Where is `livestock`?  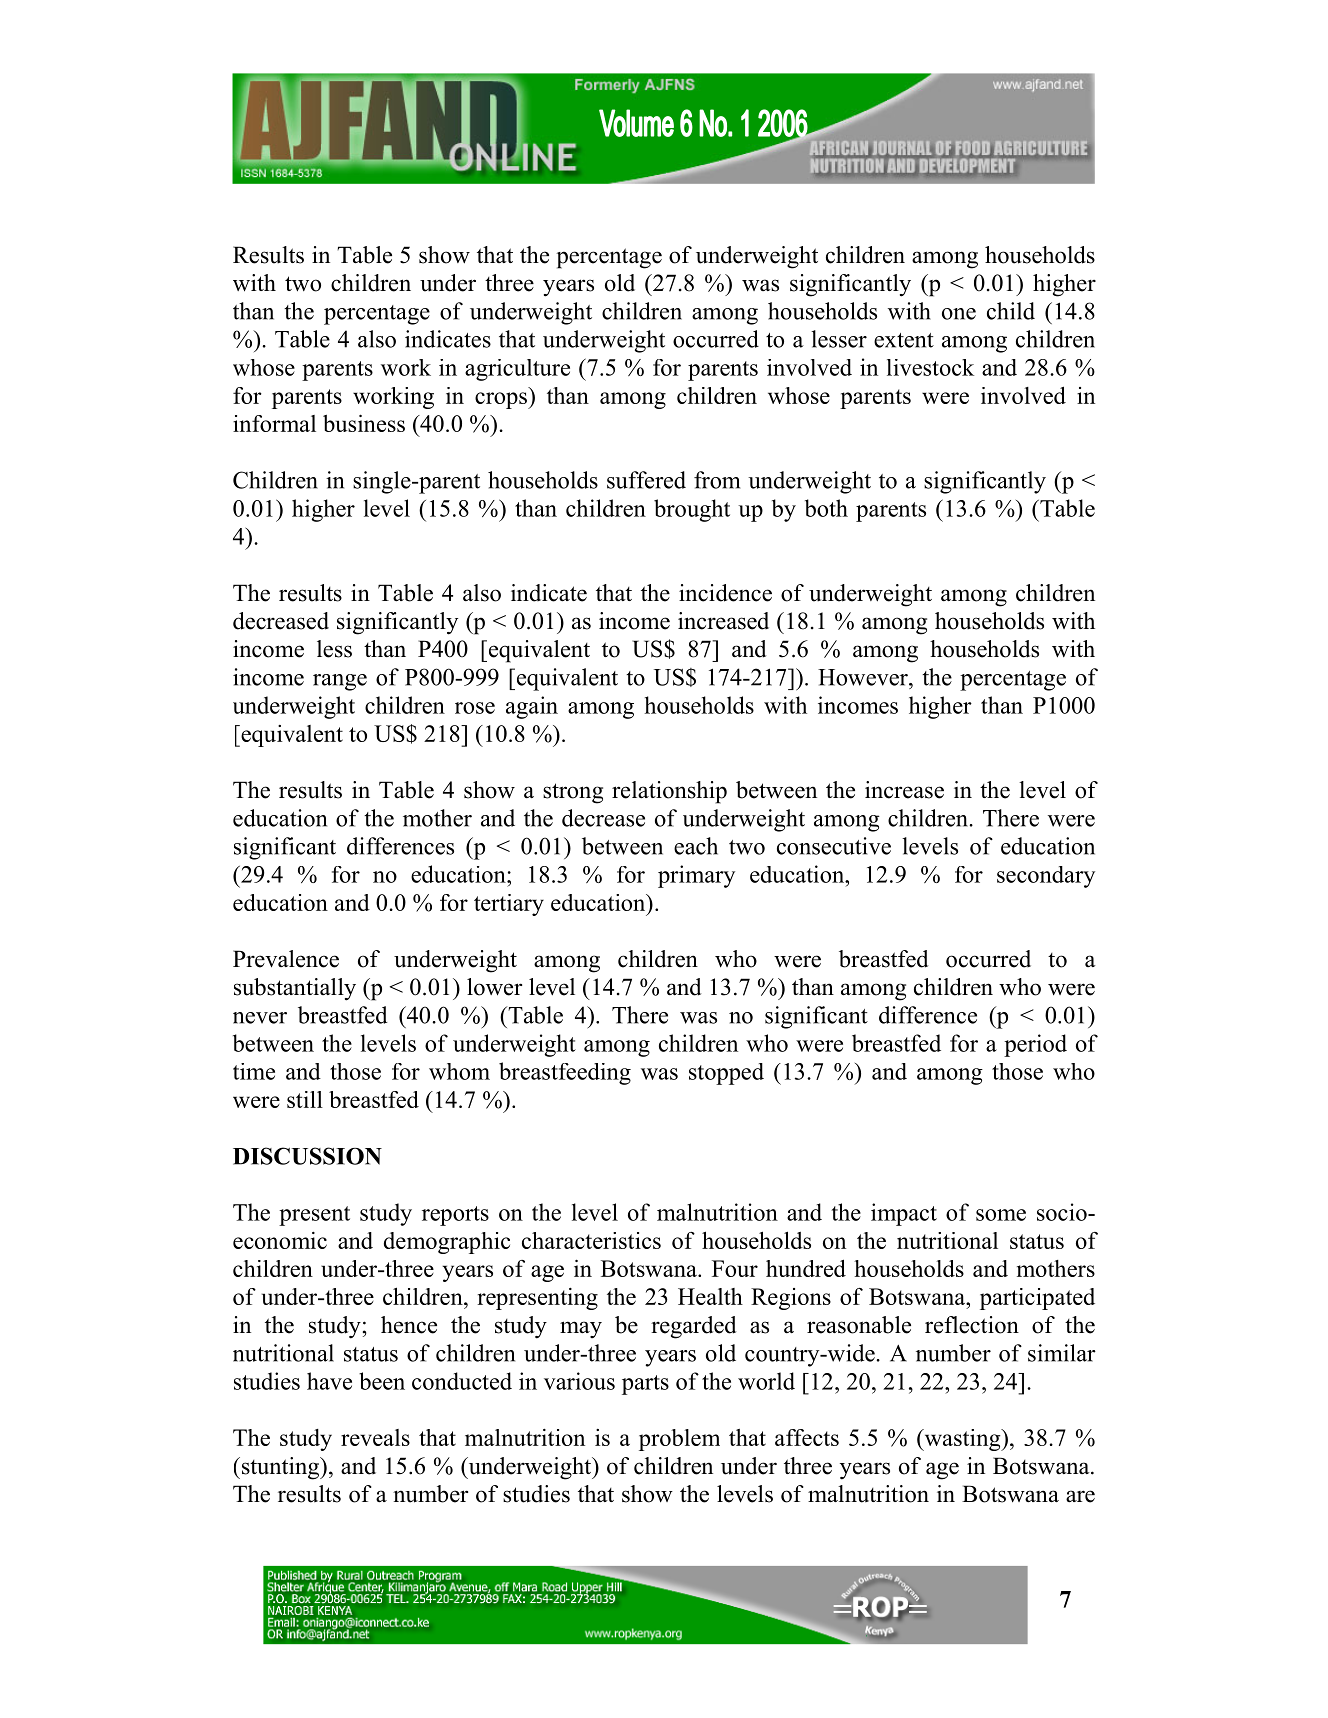
livestock is located at coordinates (930, 367).
